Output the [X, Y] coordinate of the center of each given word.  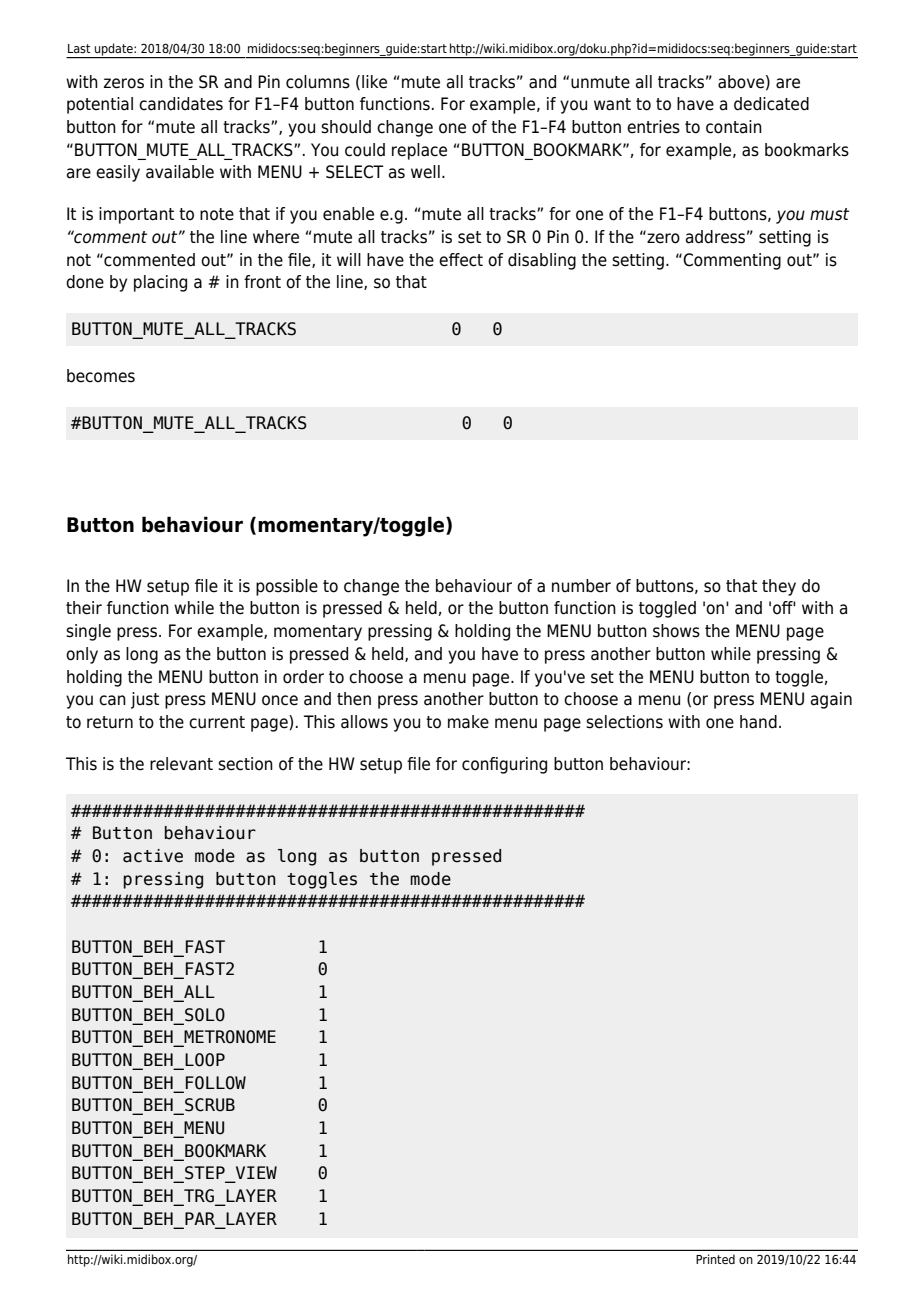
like [374, 82]
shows [676, 631]
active [153, 856]
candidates [181, 104]
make [468, 722]
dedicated [771, 104]
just [145, 700]
